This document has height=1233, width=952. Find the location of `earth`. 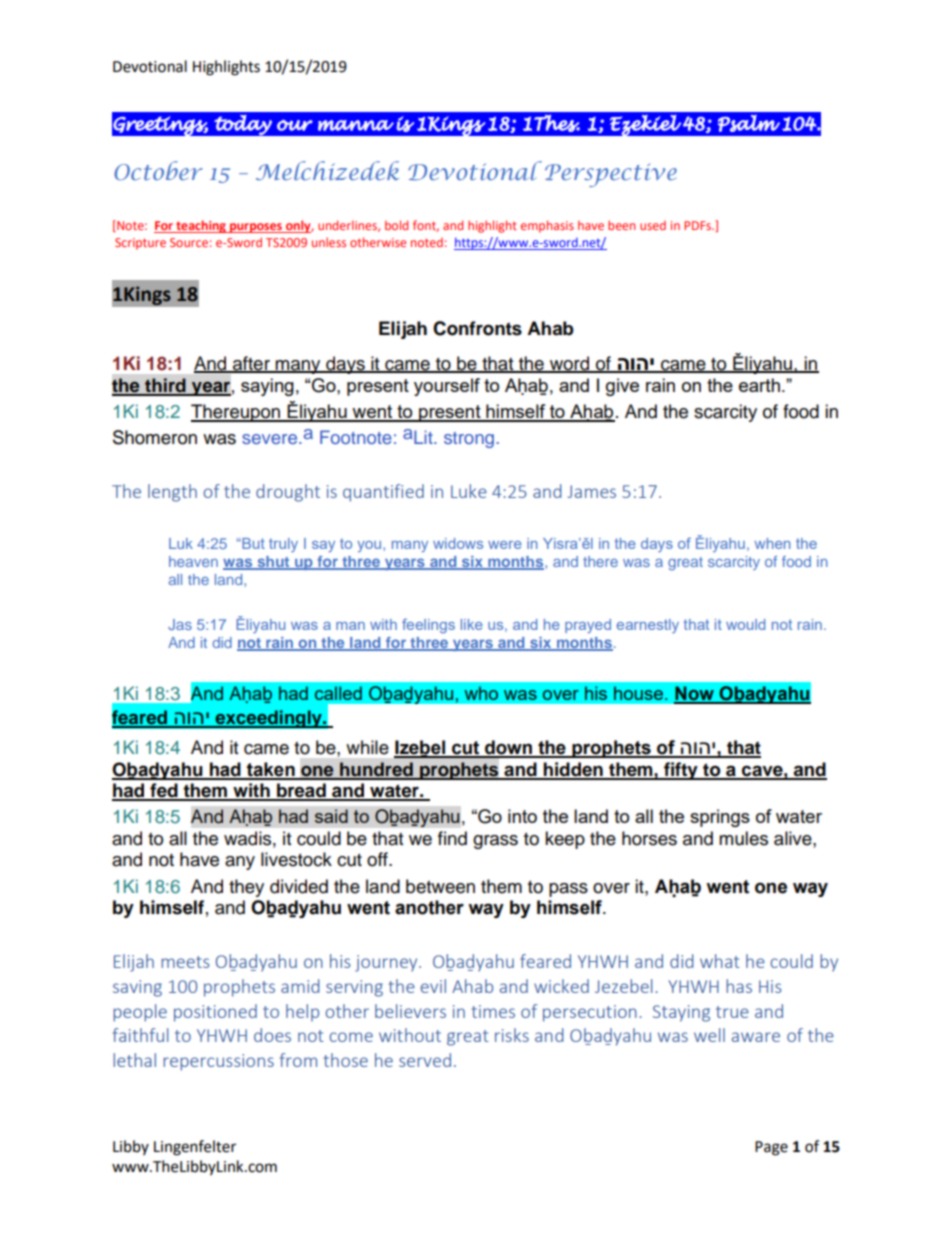

earth is located at coordinates (759, 385).
